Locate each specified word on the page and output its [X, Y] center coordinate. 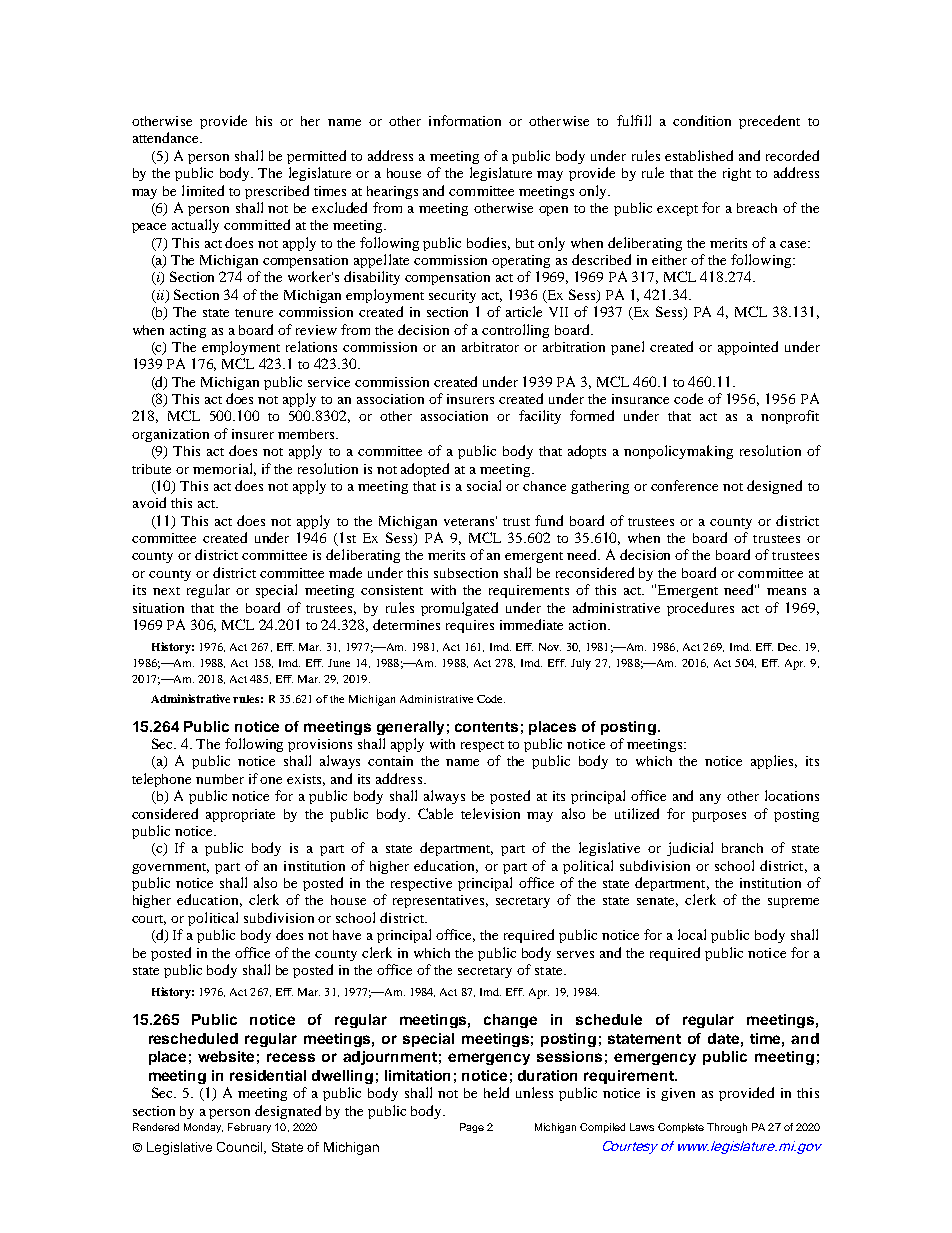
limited [203, 190]
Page [472, 1128]
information [465, 120]
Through [727, 1128]
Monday [203, 1128]
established [699, 155]
